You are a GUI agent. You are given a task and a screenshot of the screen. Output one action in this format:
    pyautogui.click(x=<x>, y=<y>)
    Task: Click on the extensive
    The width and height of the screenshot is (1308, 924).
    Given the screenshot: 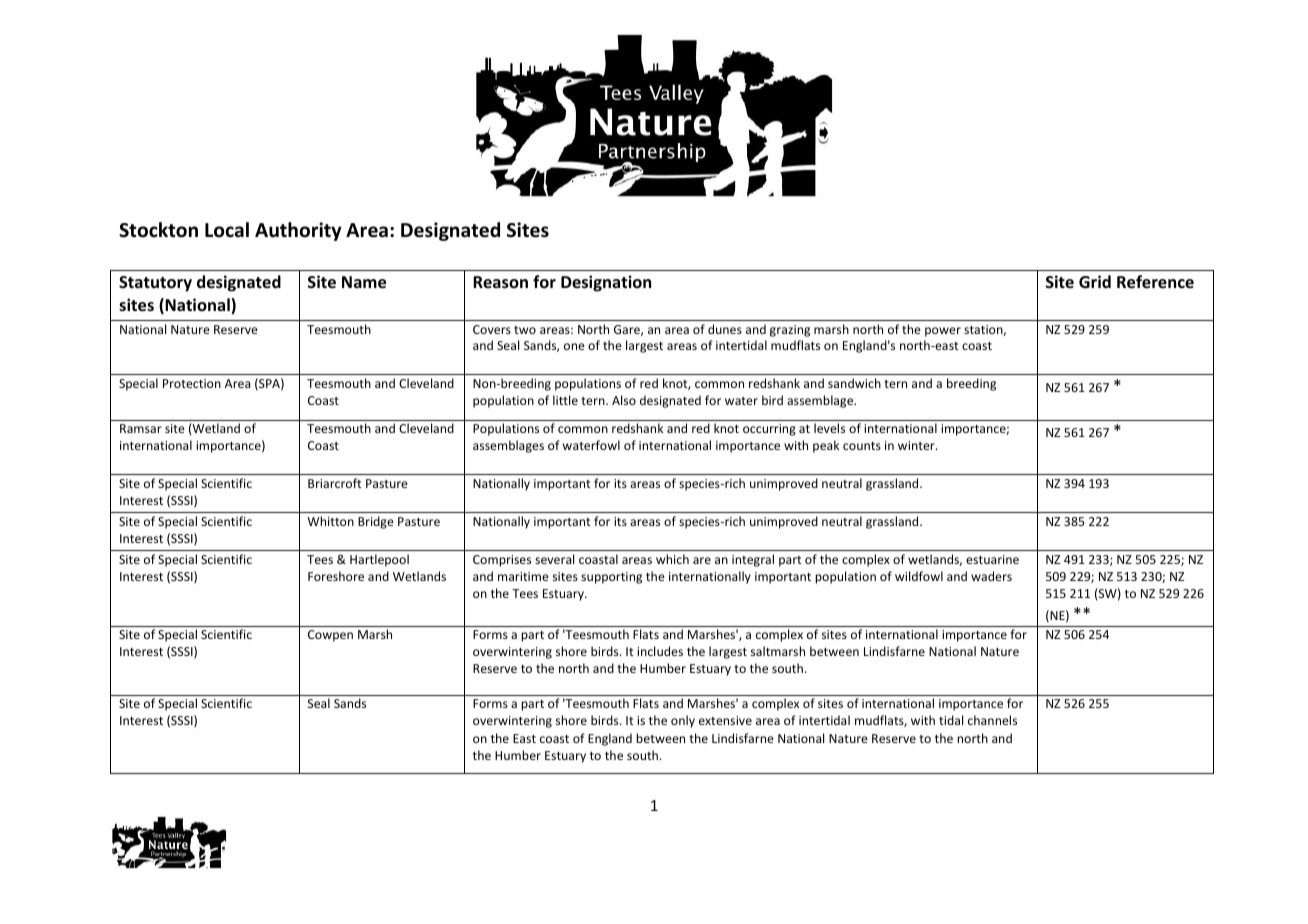 What is the action you would take?
    pyautogui.click(x=725, y=720)
